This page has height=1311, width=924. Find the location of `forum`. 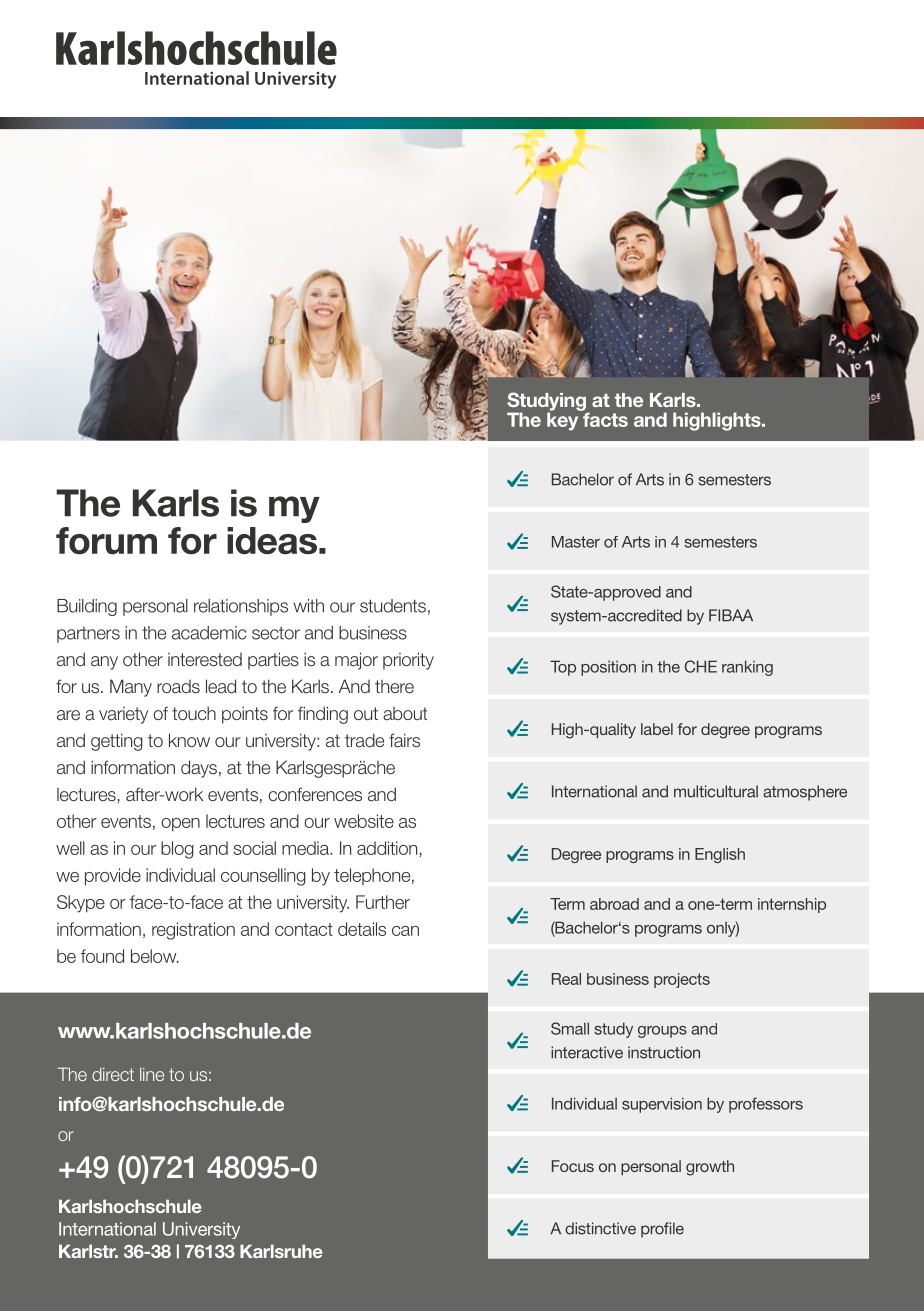

forum is located at coordinates (106, 541).
